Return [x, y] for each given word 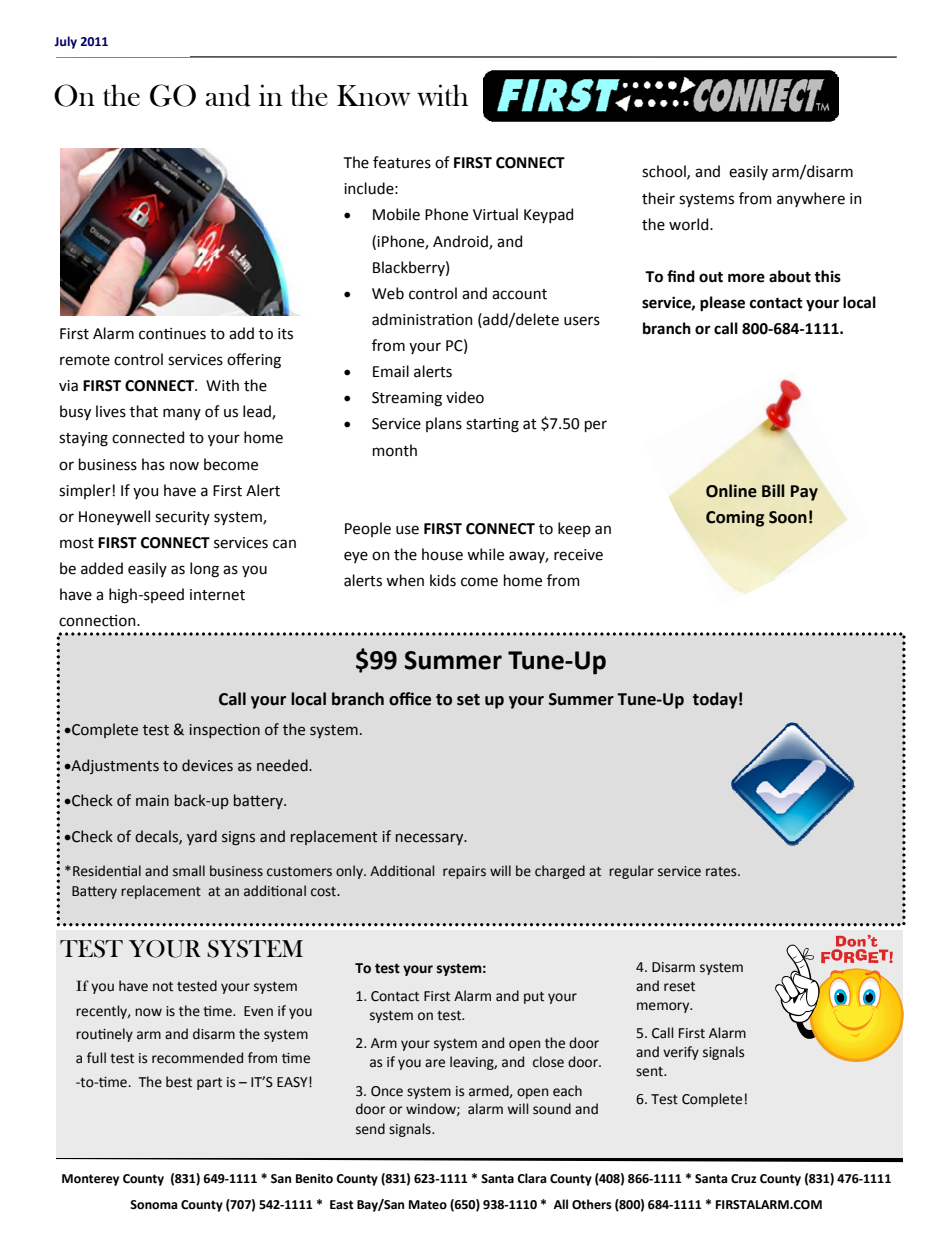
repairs [464, 872]
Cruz [744, 1179]
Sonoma [153, 1205]
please [722, 304]
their [658, 198]
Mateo [428, 1205]
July [65, 42]
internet [217, 595]
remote [85, 360]
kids [443, 580]
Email [391, 371]
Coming [735, 518]
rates [722, 872]
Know [374, 95]
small [189, 871]
